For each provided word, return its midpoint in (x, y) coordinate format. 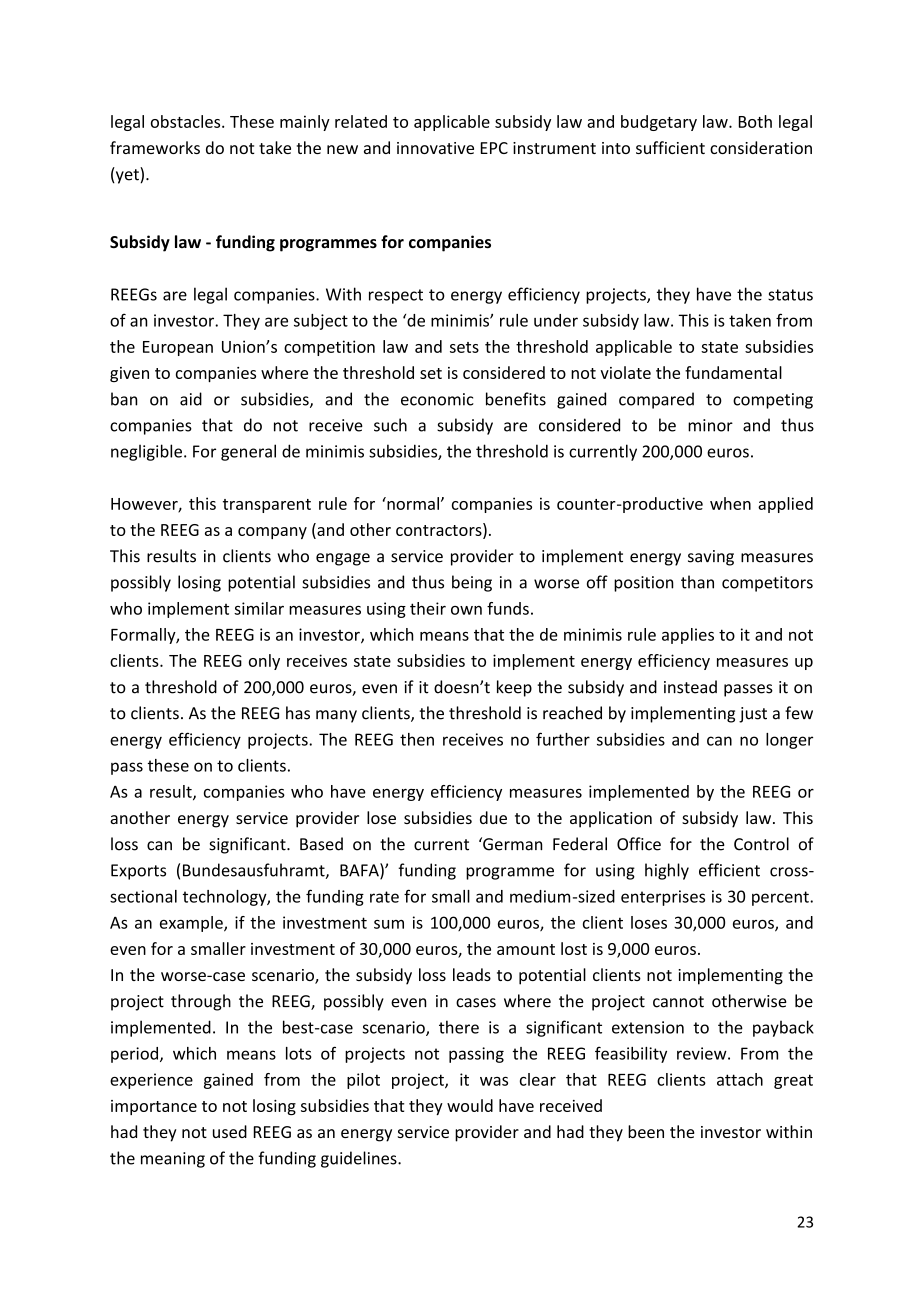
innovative (435, 148)
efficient (729, 870)
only (264, 662)
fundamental (733, 372)
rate (384, 897)
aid (191, 399)
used (230, 1131)
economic (437, 399)
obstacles (187, 121)
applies (688, 636)
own (466, 610)
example (192, 924)
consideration (761, 147)
